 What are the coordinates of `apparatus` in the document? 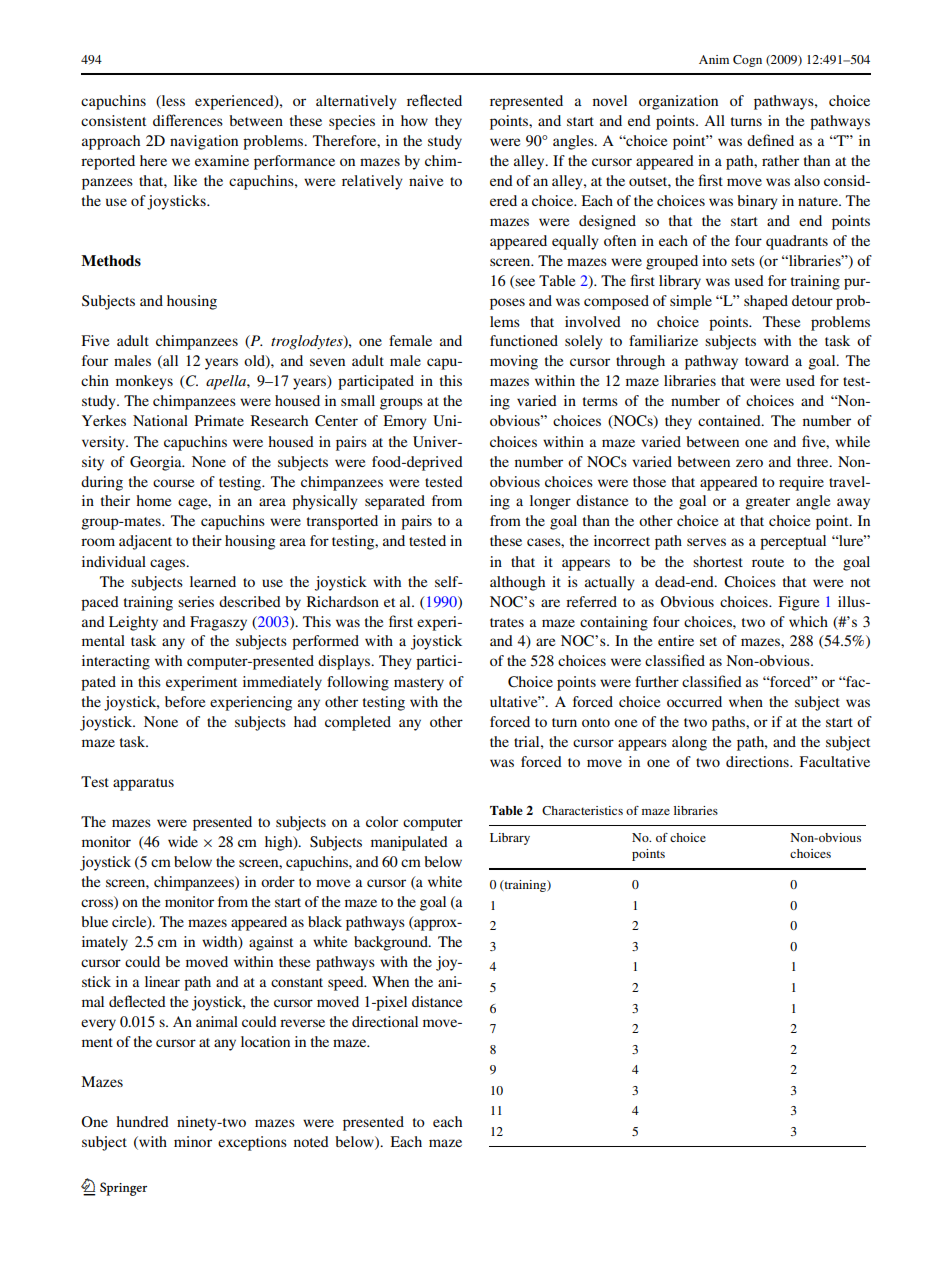 It's located at (143, 784).
